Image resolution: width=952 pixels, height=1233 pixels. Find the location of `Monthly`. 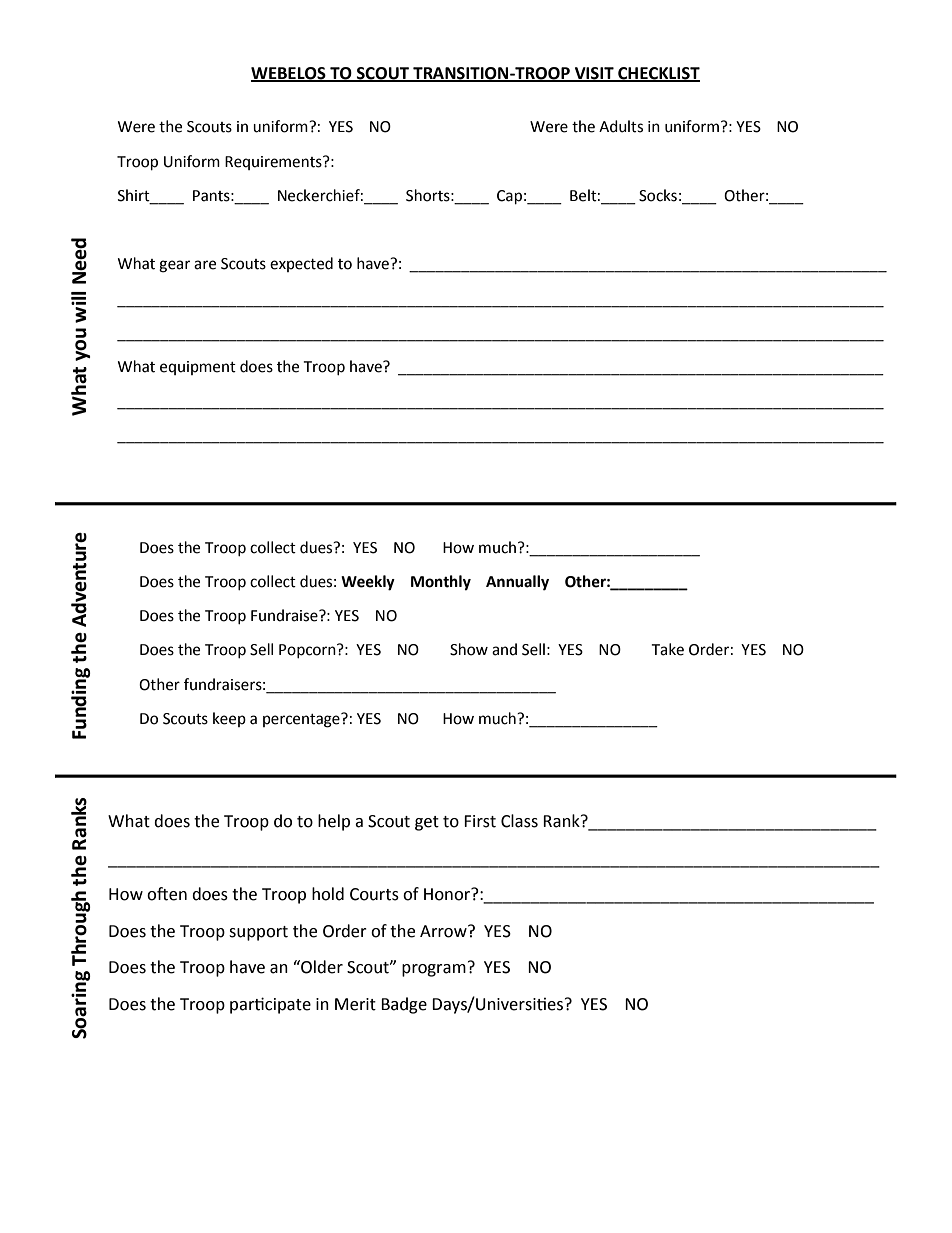

Monthly is located at coordinates (441, 583).
